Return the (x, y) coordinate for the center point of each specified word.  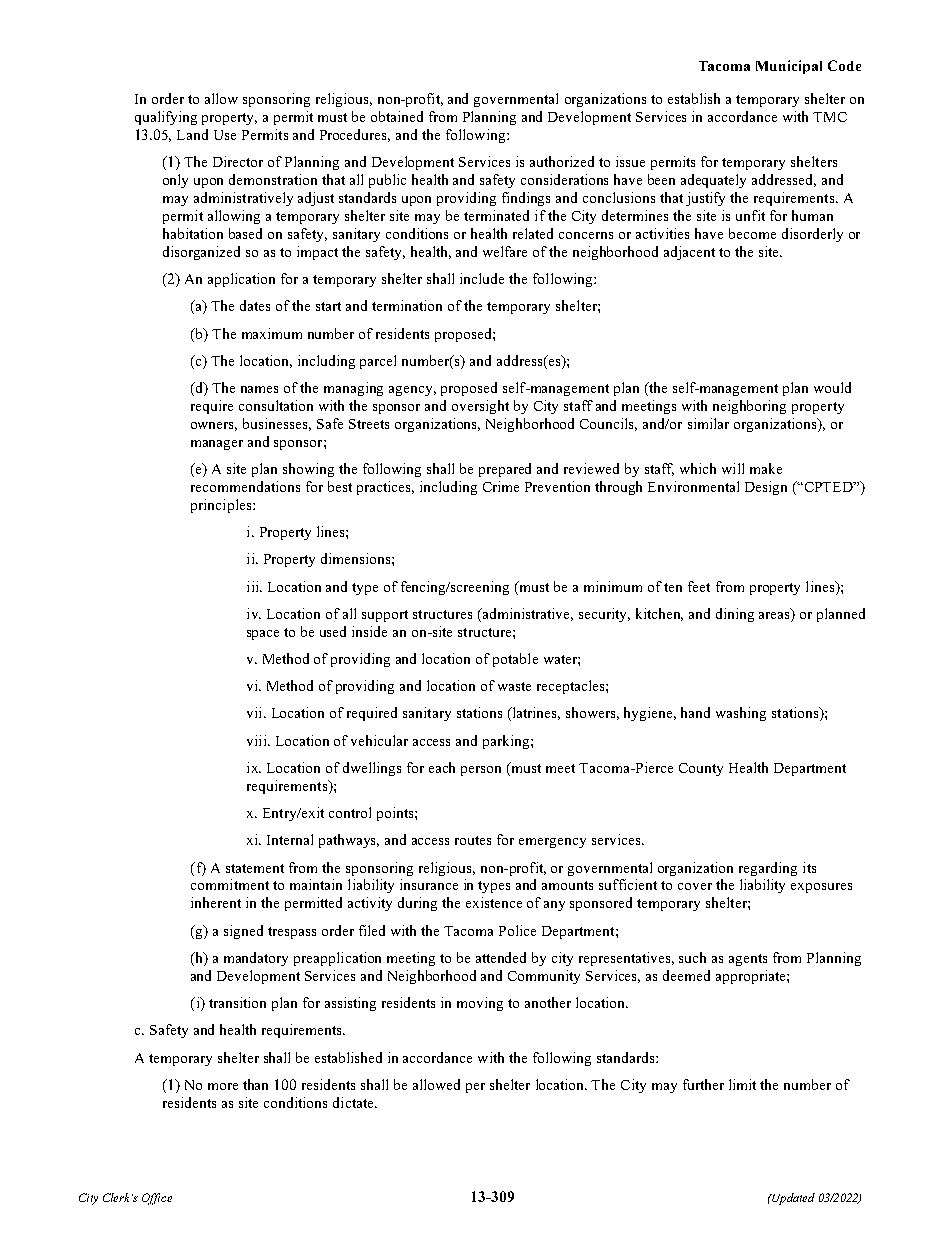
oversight (480, 407)
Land (192, 134)
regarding (768, 869)
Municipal (789, 67)
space (263, 635)
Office (157, 1199)
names (259, 389)
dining (735, 615)
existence (494, 902)
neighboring (749, 407)
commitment (230, 884)
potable (515, 660)
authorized (562, 161)
